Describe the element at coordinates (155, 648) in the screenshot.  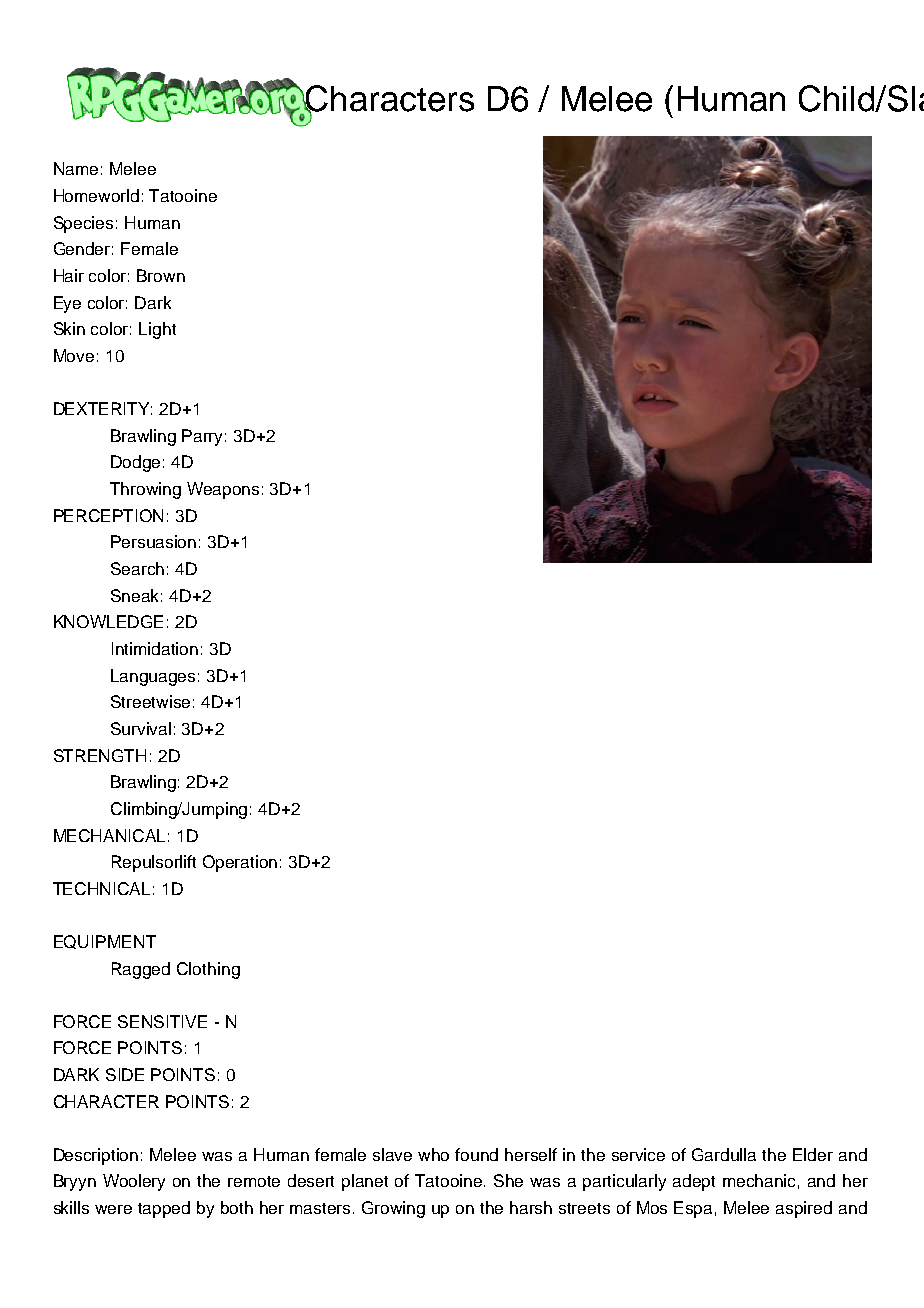
I see `Intimidation` at that location.
